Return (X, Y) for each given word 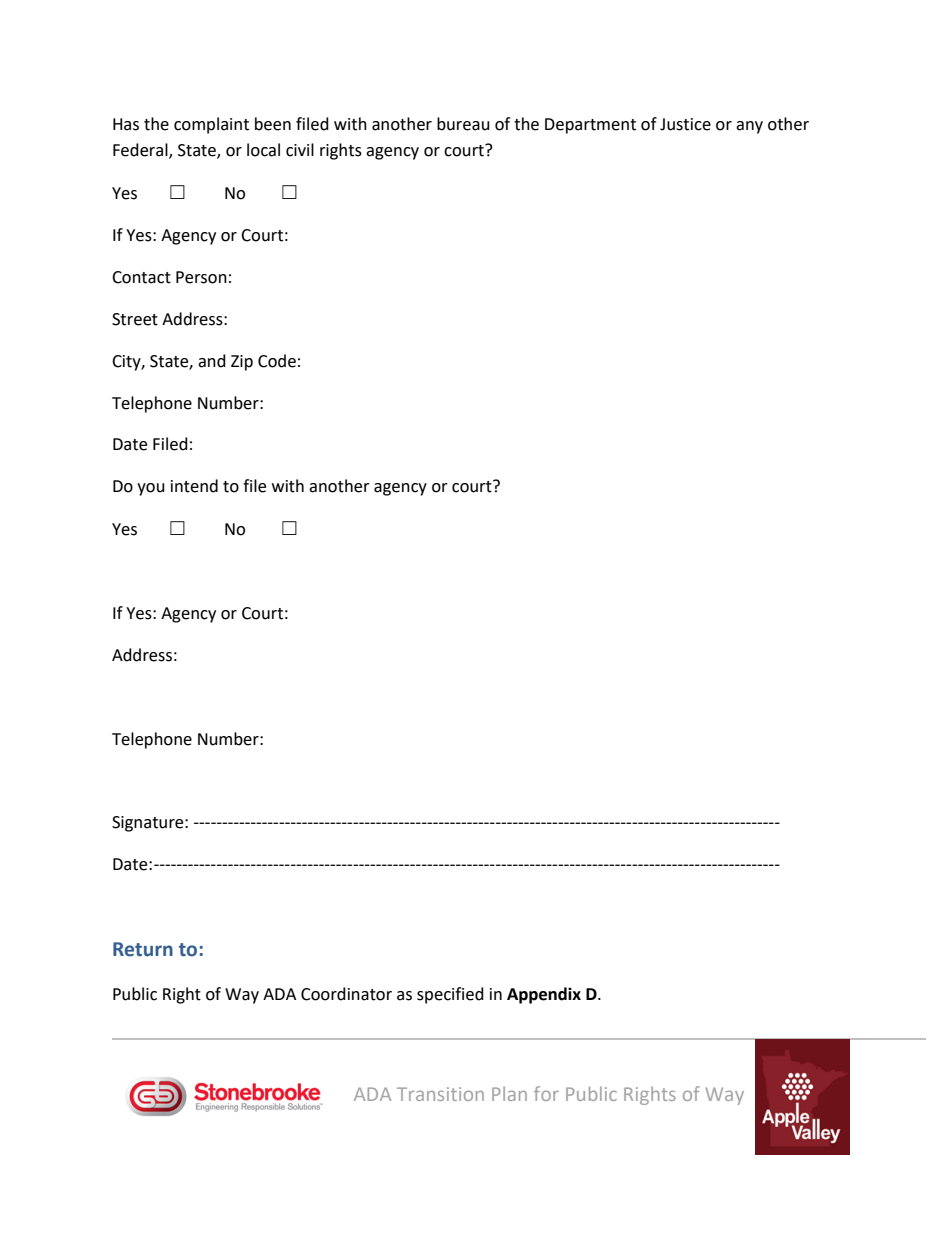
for (546, 1093)
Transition (440, 1094)
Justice (685, 124)
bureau (463, 124)
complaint (211, 125)
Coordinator (346, 994)
